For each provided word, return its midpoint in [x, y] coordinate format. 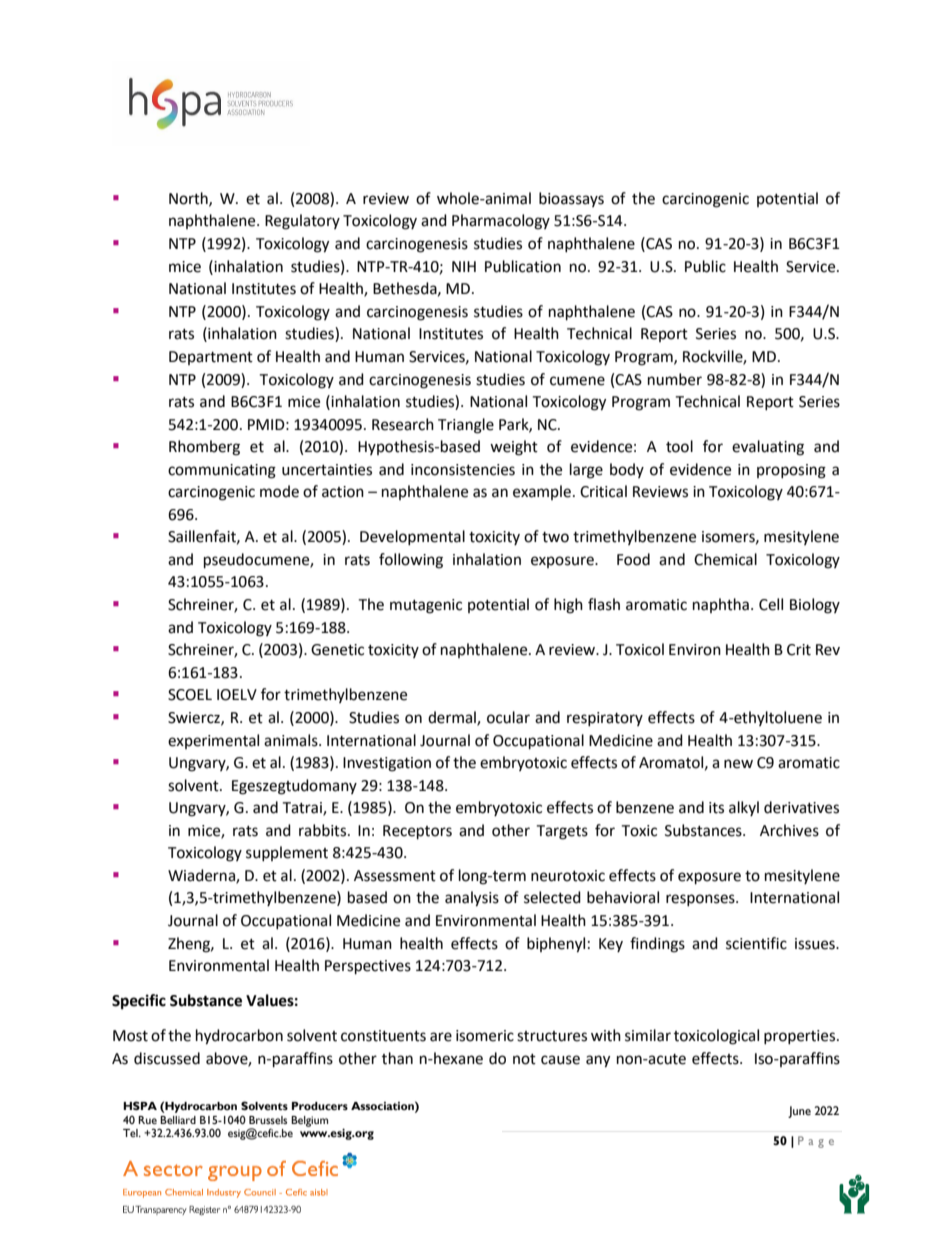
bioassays [571, 199]
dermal [453, 718]
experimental [213, 741]
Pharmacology [501, 222]
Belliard [178, 1120]
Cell [771, 604]
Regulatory [302, 222]
